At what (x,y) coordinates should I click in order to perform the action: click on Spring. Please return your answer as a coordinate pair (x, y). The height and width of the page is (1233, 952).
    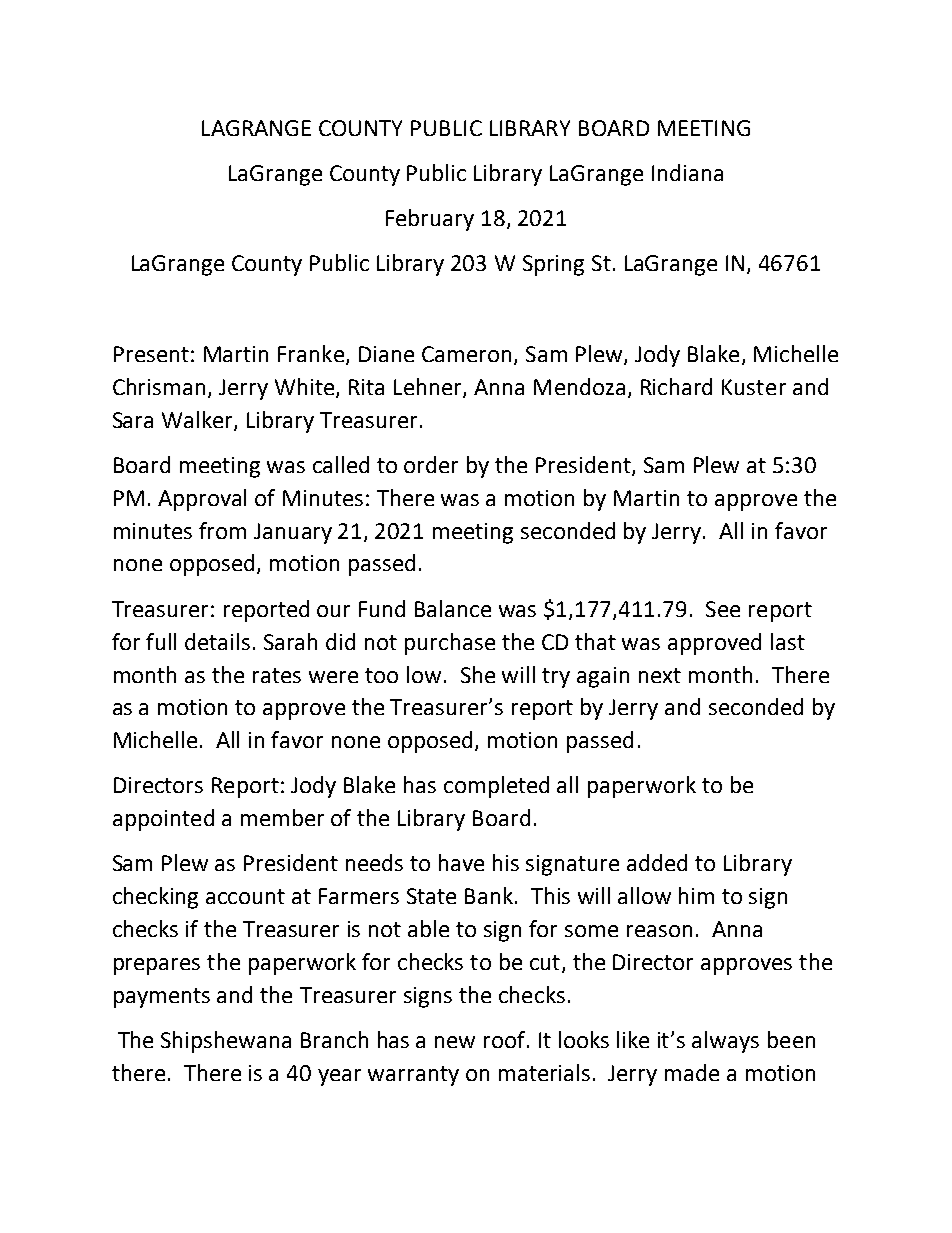
    Looking at the image, I should click on (553, 265).
